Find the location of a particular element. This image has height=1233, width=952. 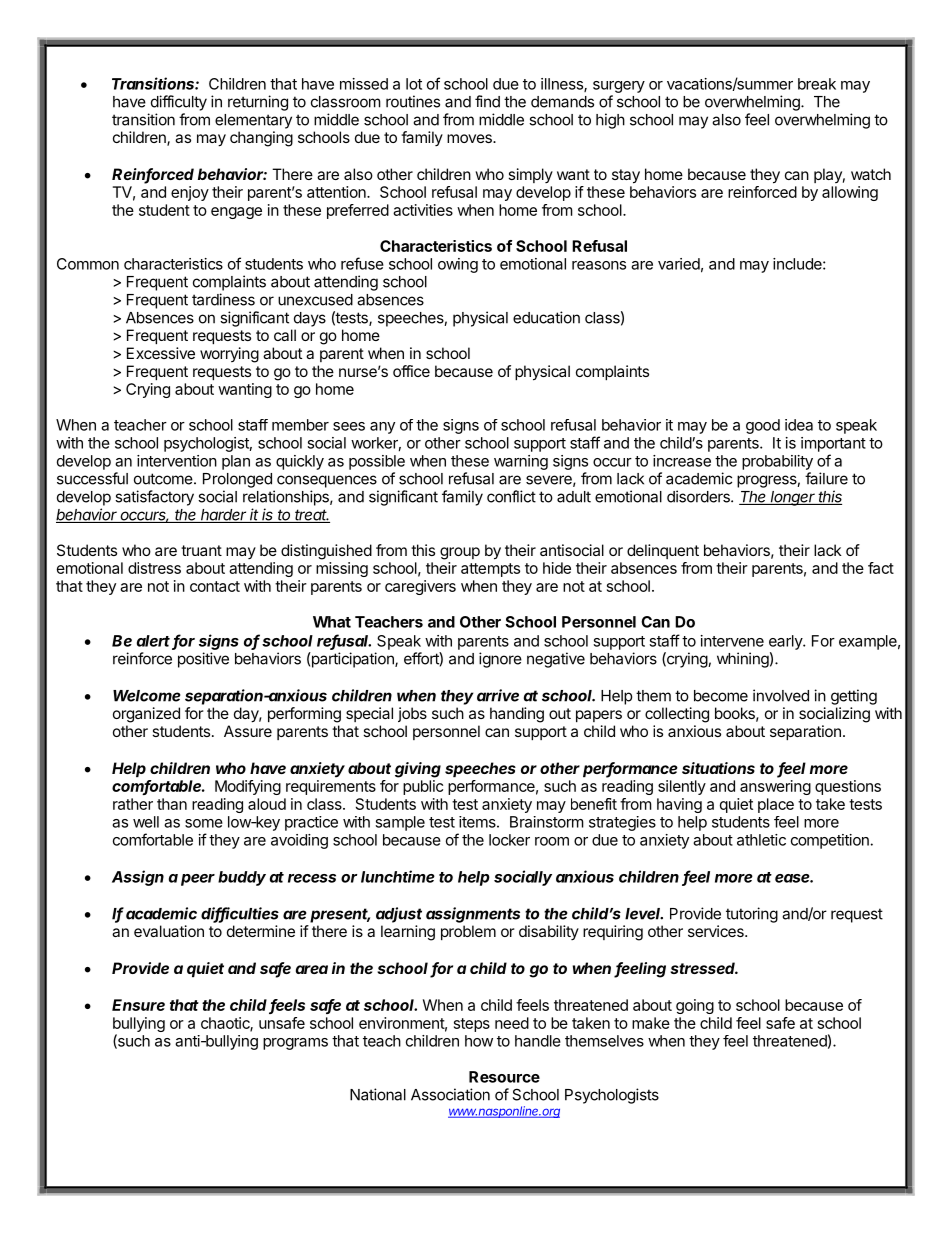

difficulty is located at coordinates (179, 103).
